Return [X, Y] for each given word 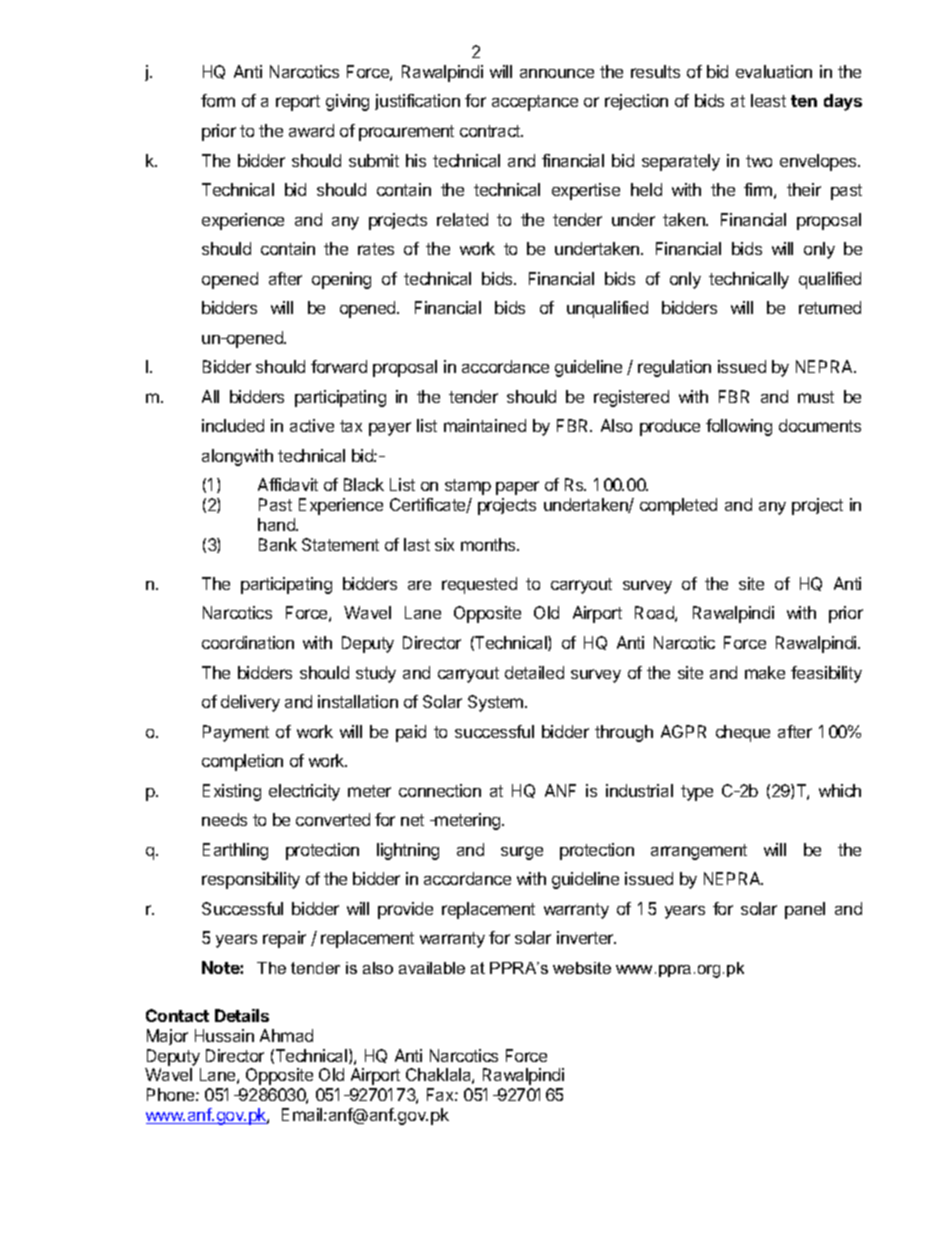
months [489, 544]
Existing [232, 792]
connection [440, 790]
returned [830, 307]
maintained [485, 425]
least [768, 100]
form [218, 100]
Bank [278, 544]
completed [678, 506]
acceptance [535, 103]
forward [339, 366]
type [697, 793]
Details [242, 1015]
